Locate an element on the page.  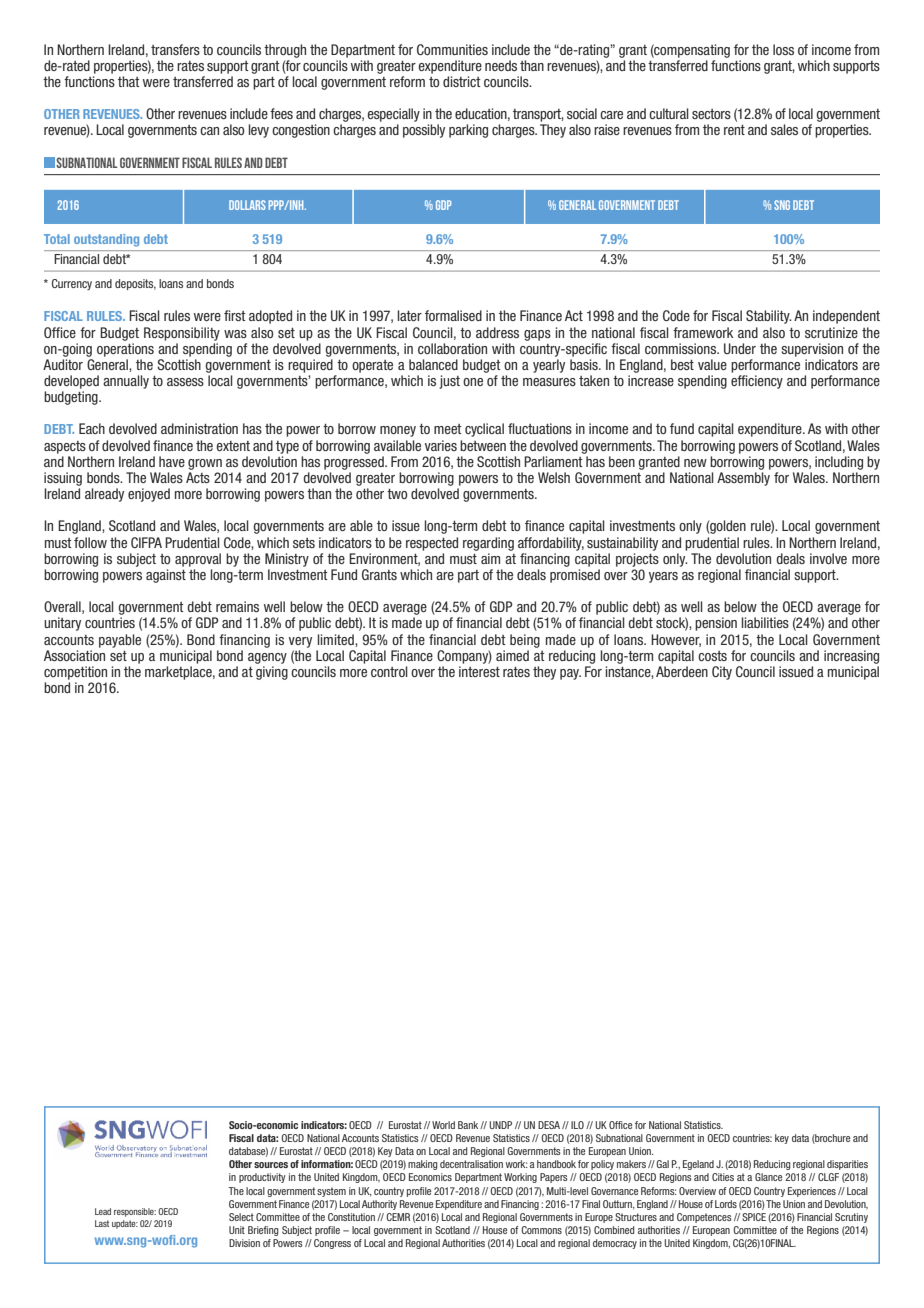
varies is located at coordinates (441, 445).
